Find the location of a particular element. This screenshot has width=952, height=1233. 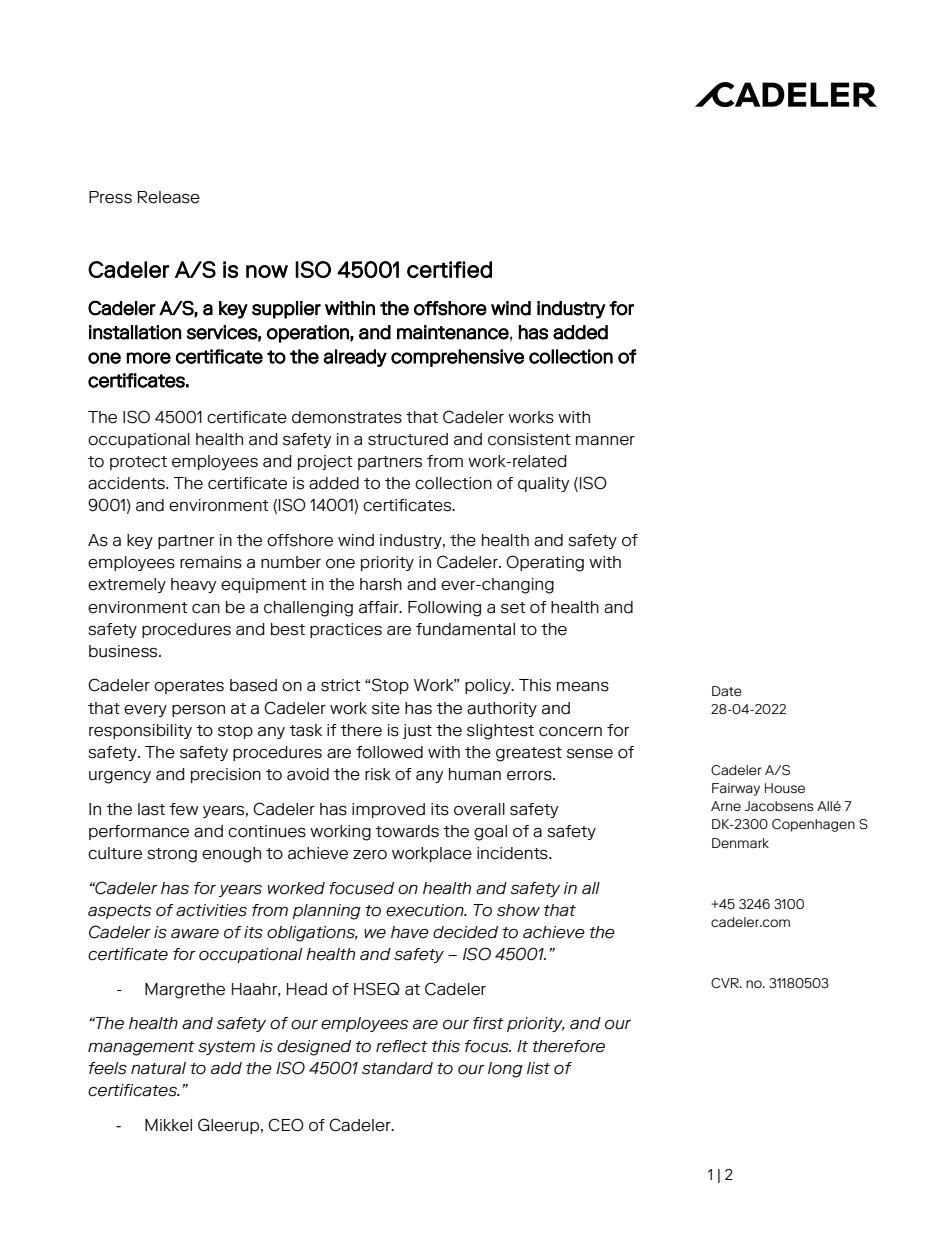

Mikkel is located at coordinates (168, 1125).
